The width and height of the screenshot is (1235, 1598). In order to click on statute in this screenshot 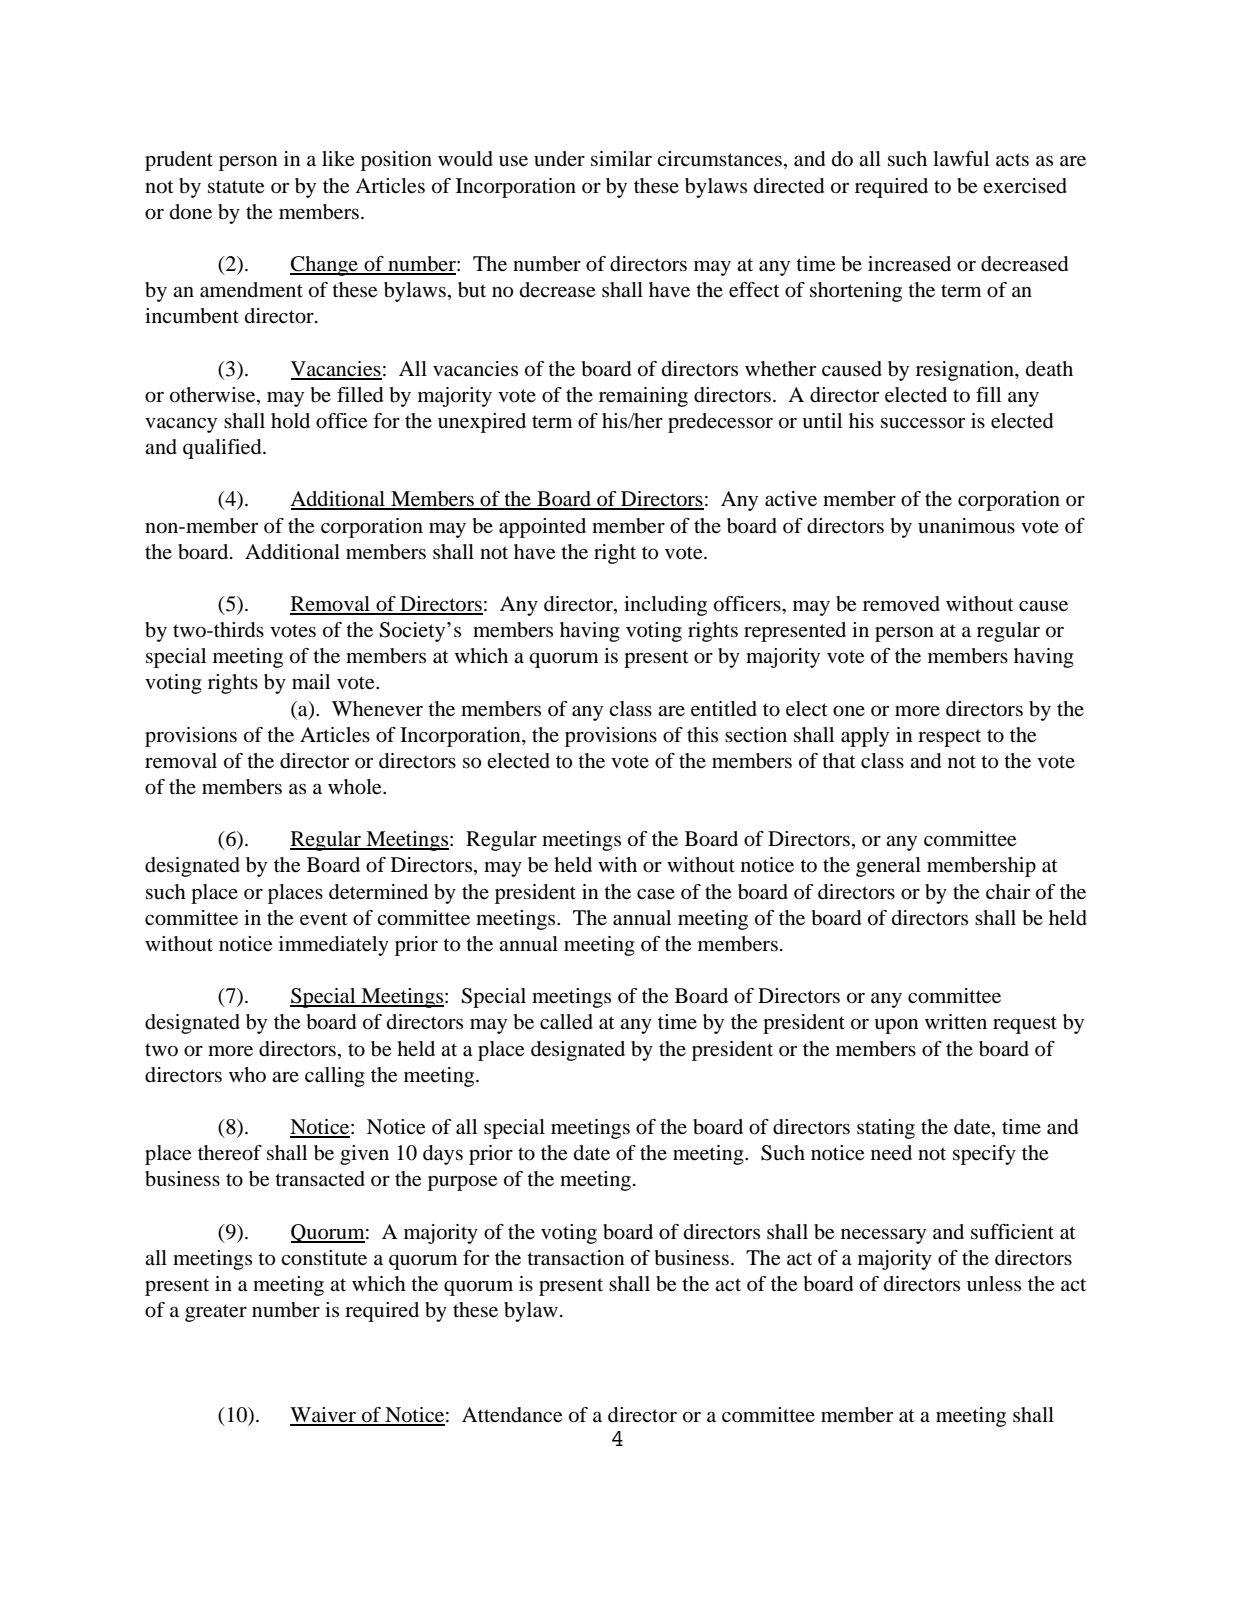, I will do `click(236, 187)`.
